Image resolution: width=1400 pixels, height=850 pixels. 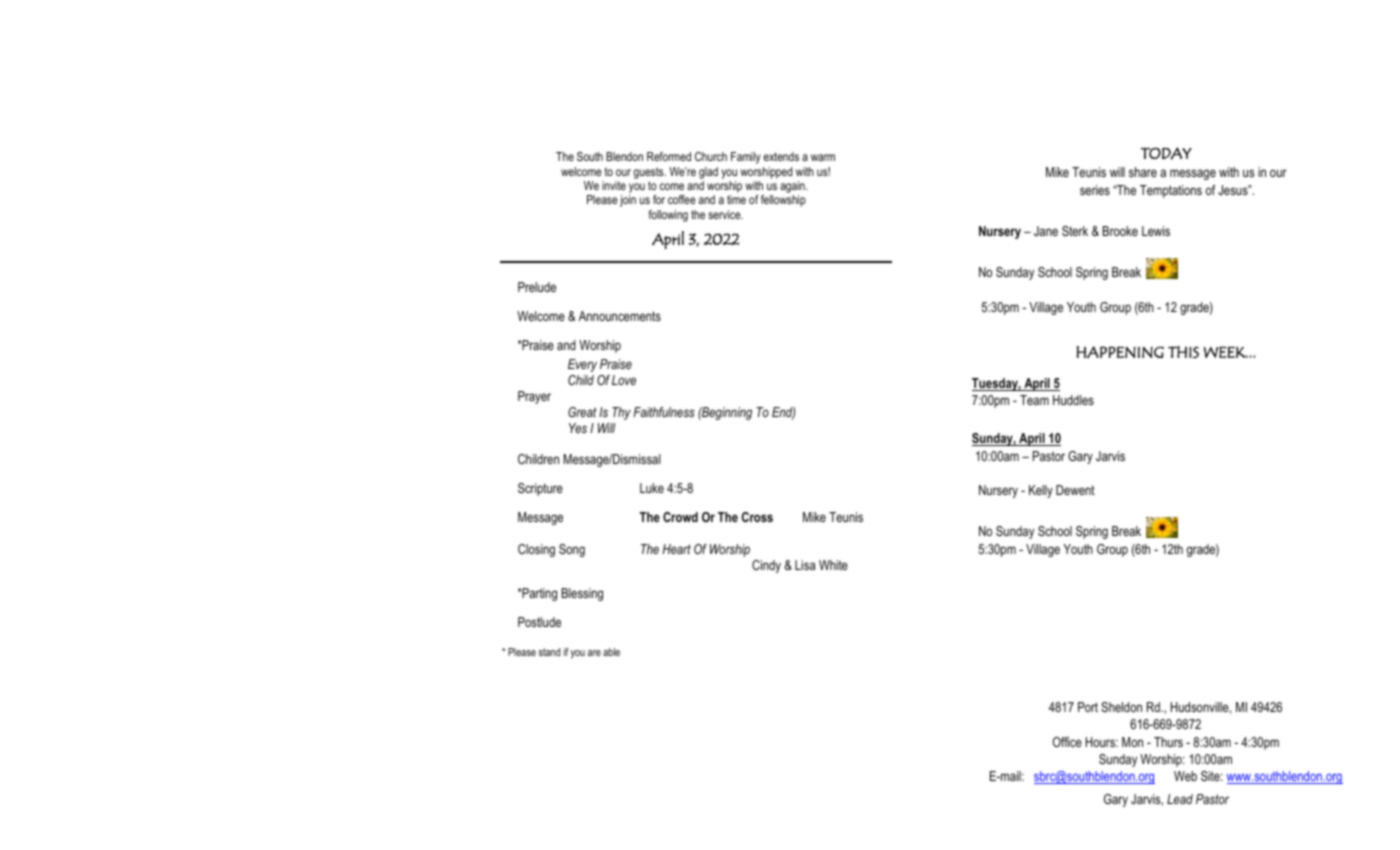 What do you see at coordinates (833, 565) in the page?
I see `White` at bounding box center [833, 565].
